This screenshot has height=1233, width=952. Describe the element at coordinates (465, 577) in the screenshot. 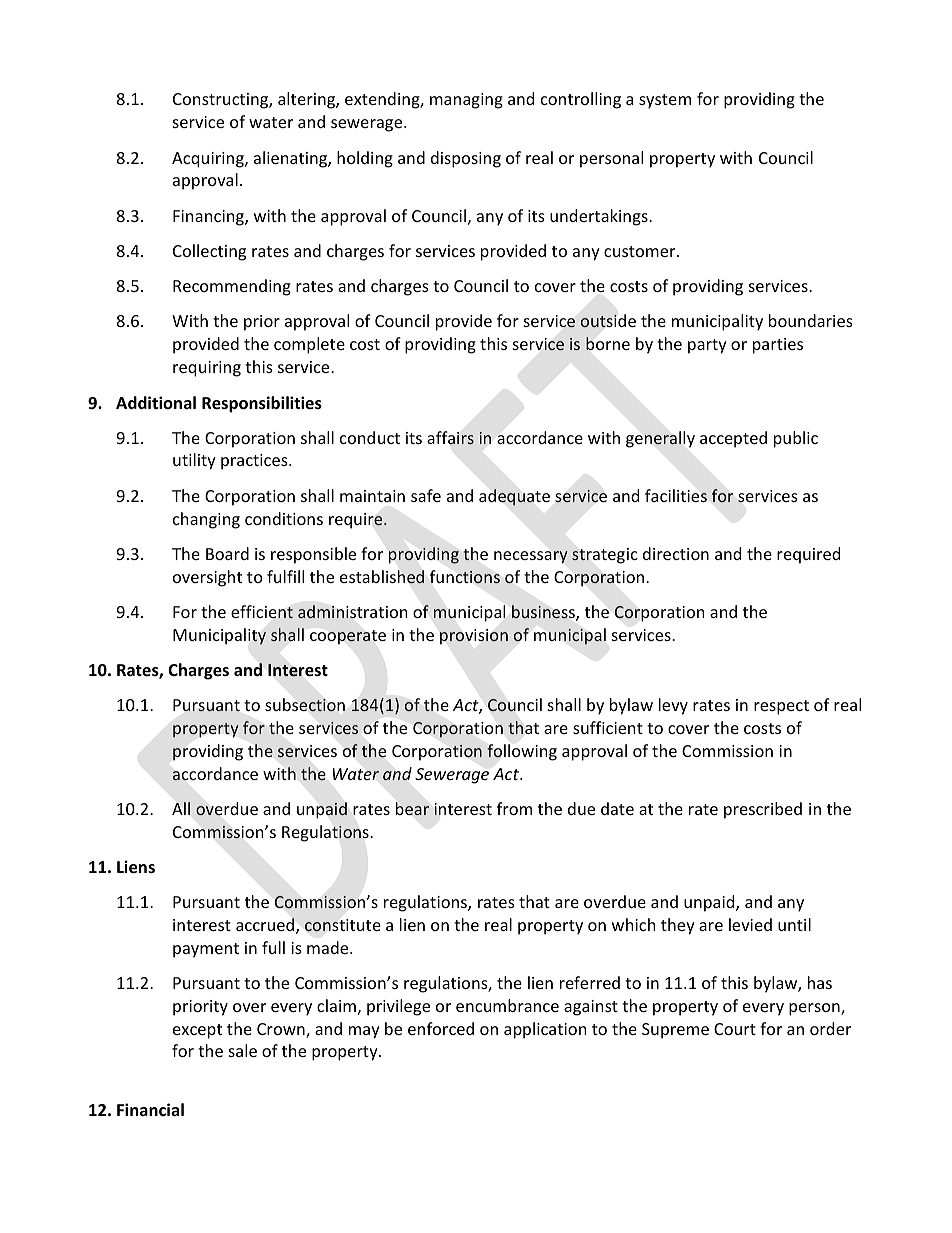

I see `functions` at that location.
